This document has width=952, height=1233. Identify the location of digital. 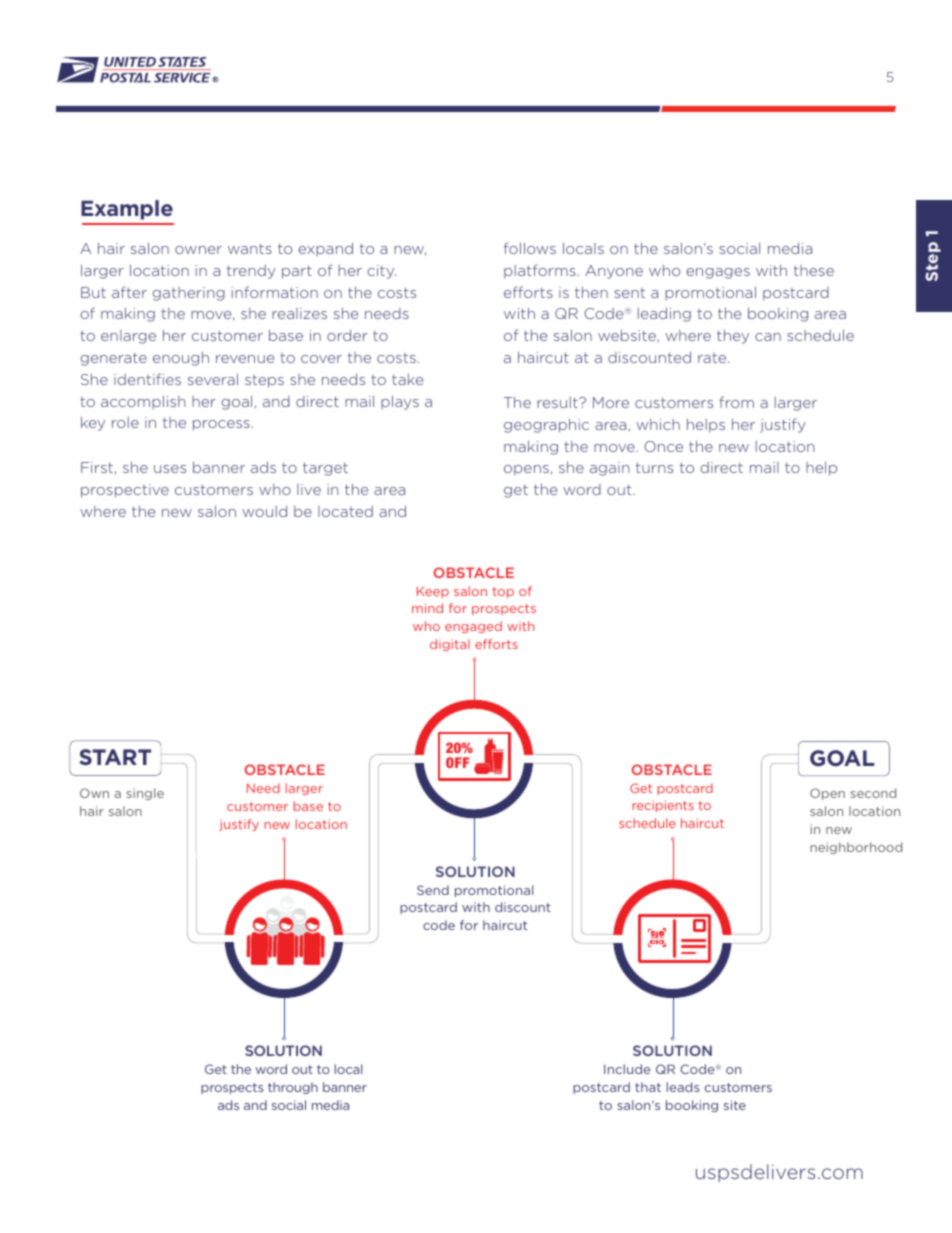
(450, 645).
